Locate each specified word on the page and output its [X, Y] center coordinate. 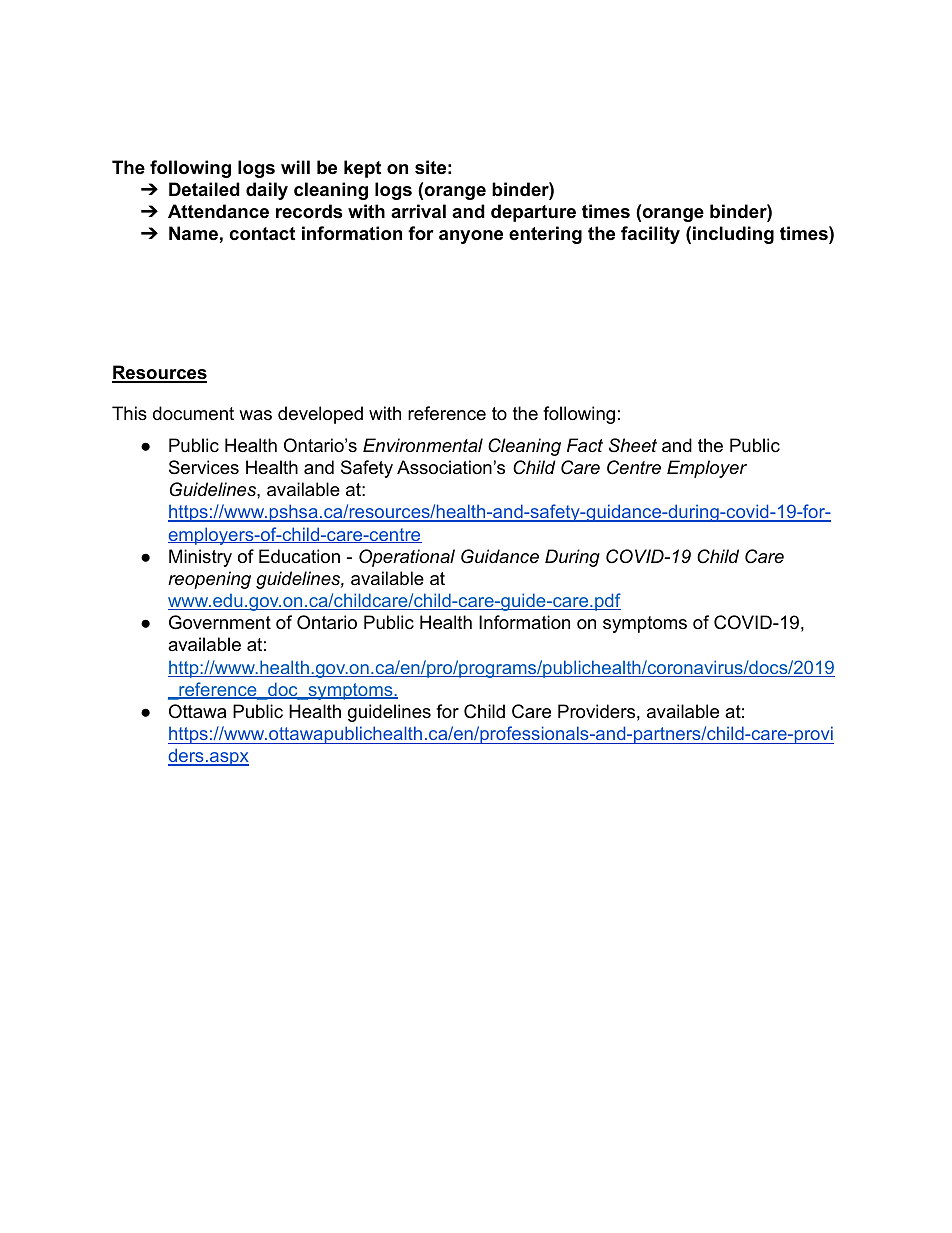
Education [299, 556]
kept [362, 169]
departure [533, 213]
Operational [407, 558]
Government [220, 622]
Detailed [204, 189]
